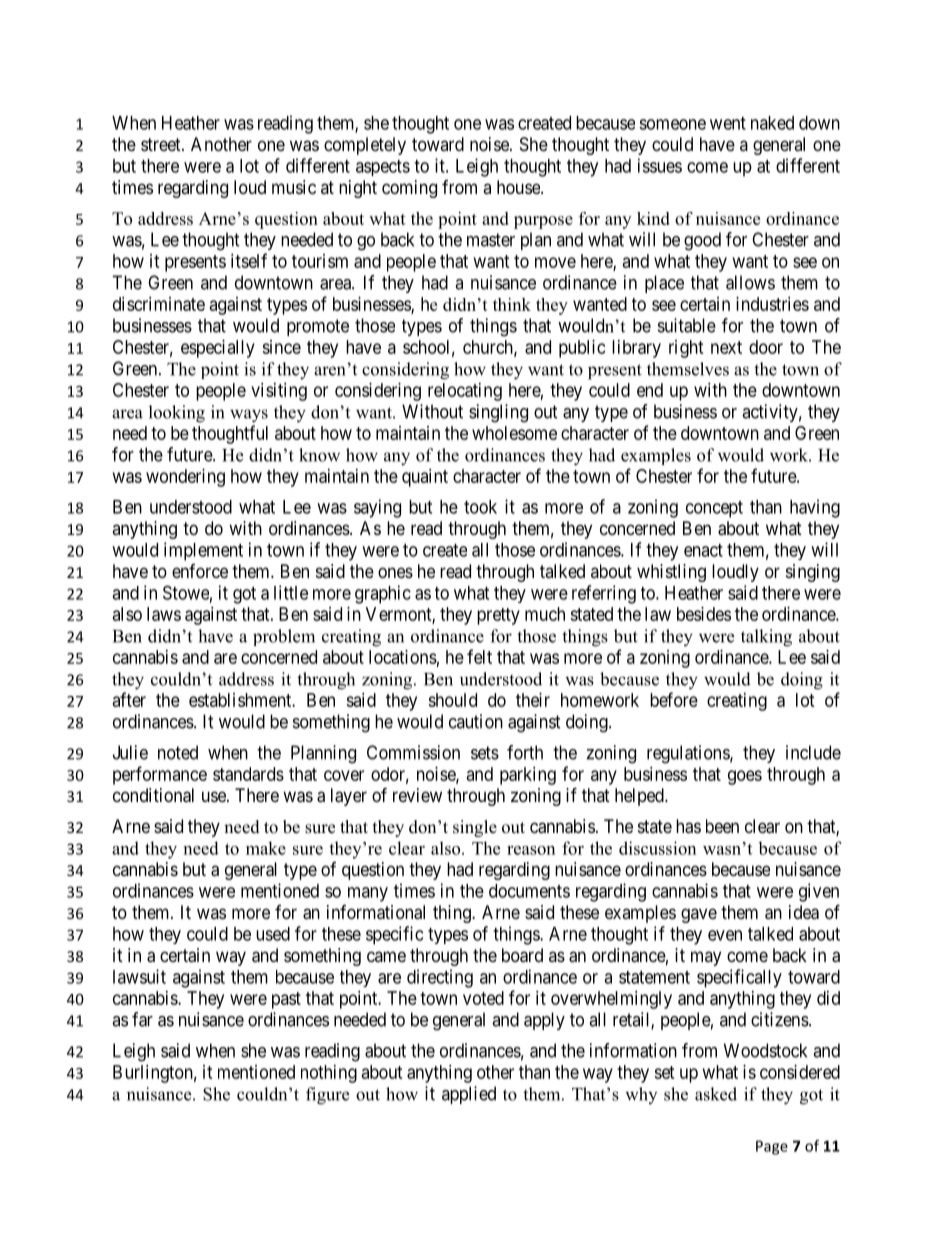 The width and height of the page is (952, 1233). I want to click on street, so click(162, 144).
